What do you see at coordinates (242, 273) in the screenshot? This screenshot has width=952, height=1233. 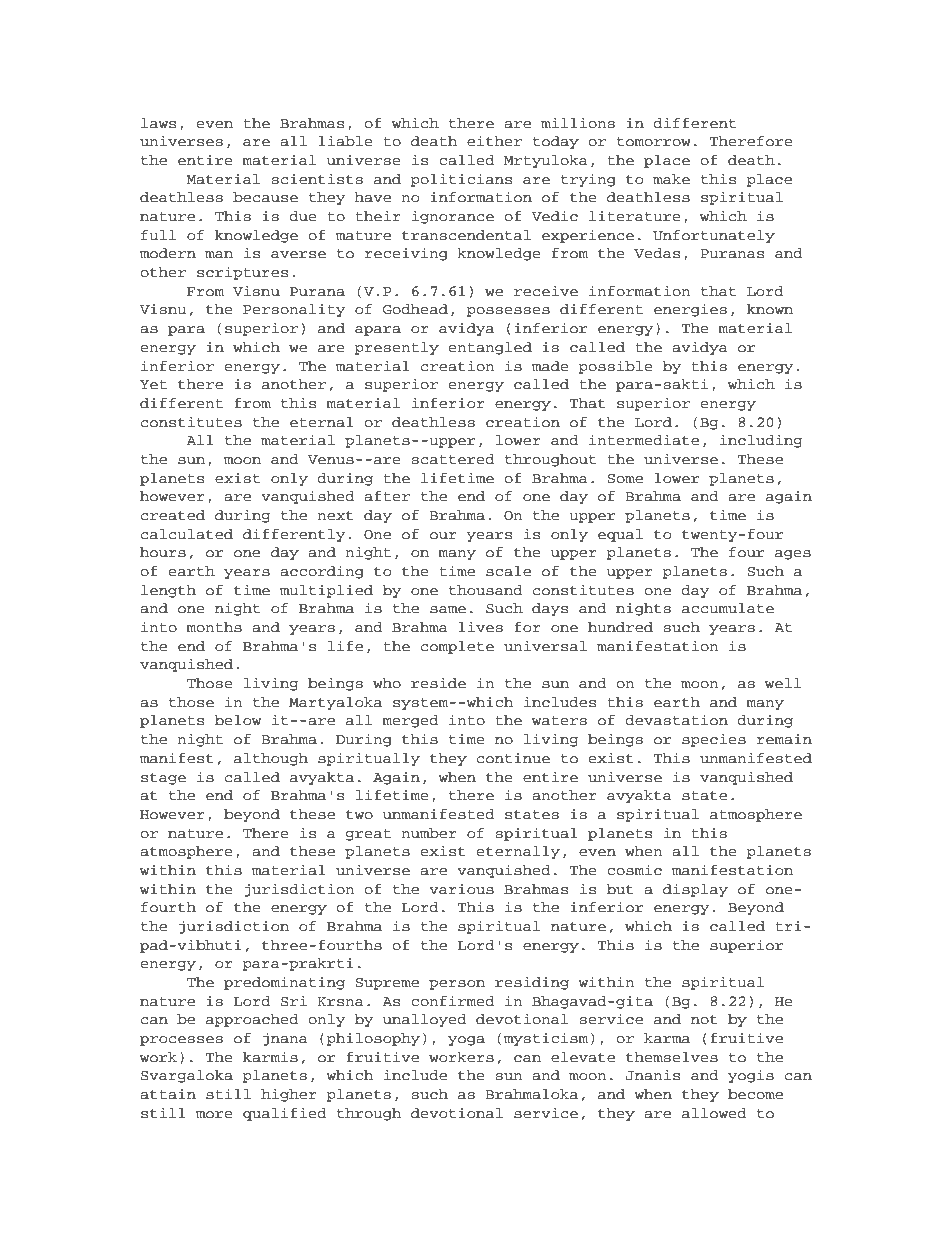 I see `scriptures` at bounding box center [242, 273].
